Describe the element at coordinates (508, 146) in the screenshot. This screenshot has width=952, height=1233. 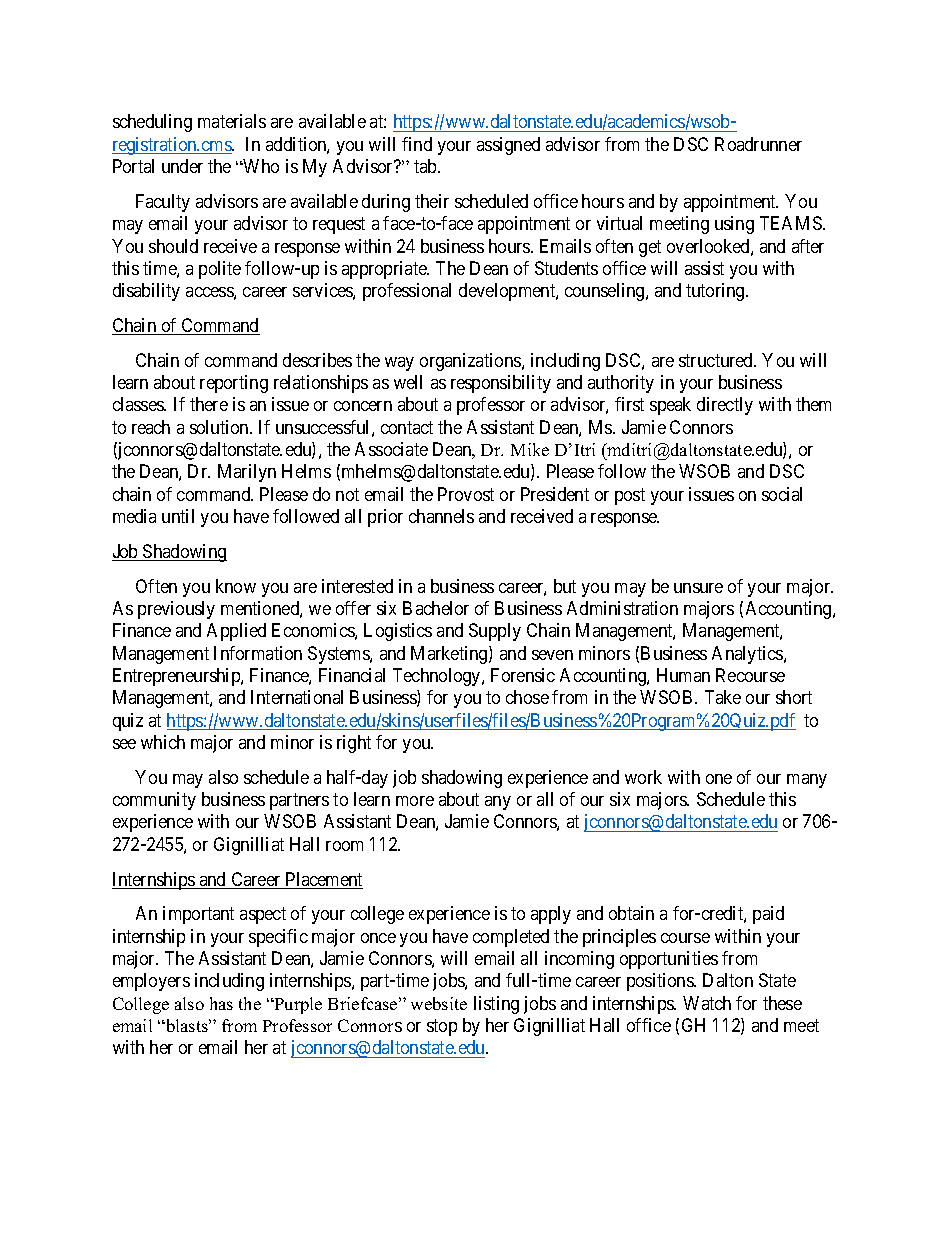
I see `assigned` at that location.
